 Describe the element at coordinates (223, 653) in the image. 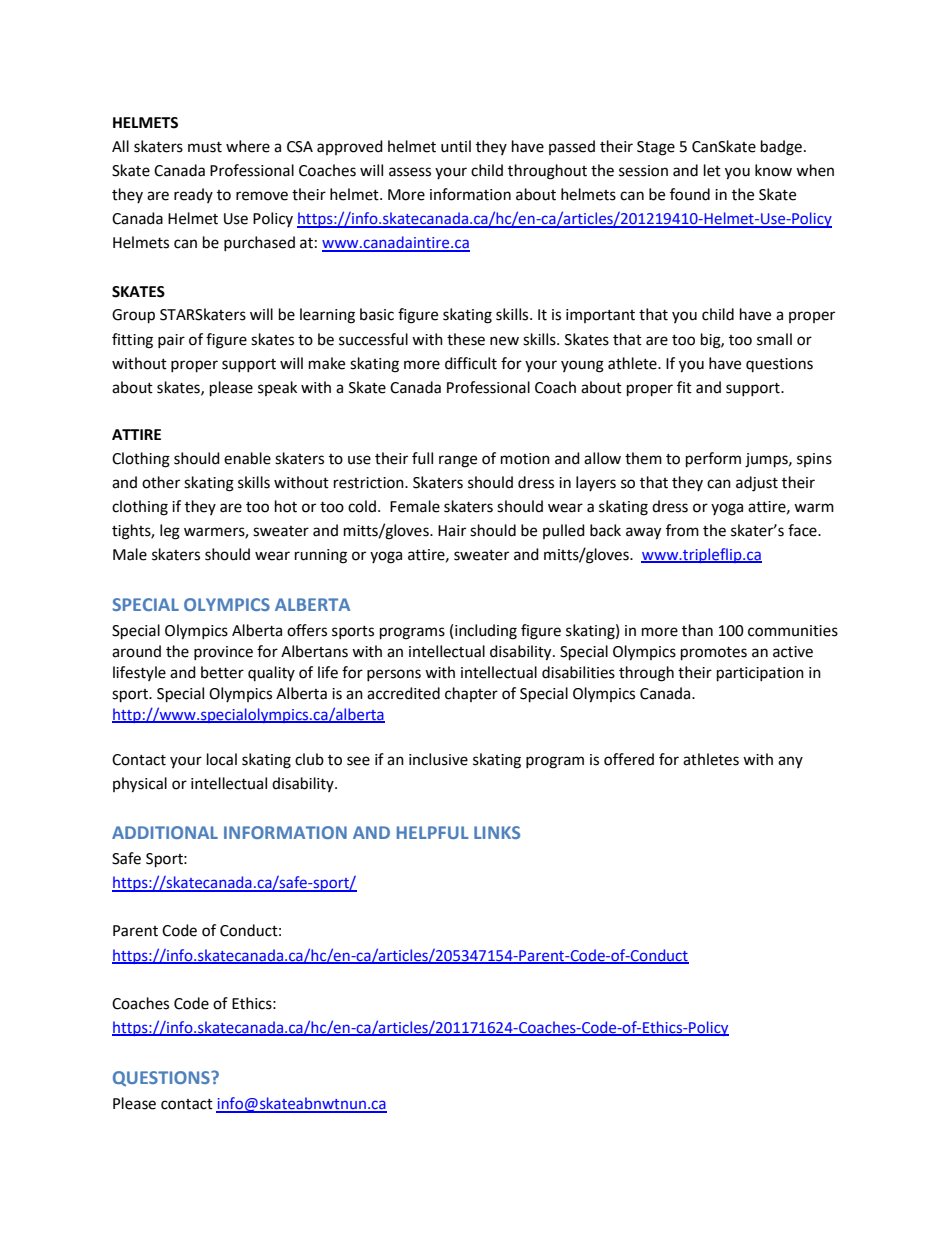

I see `province` at that location.
